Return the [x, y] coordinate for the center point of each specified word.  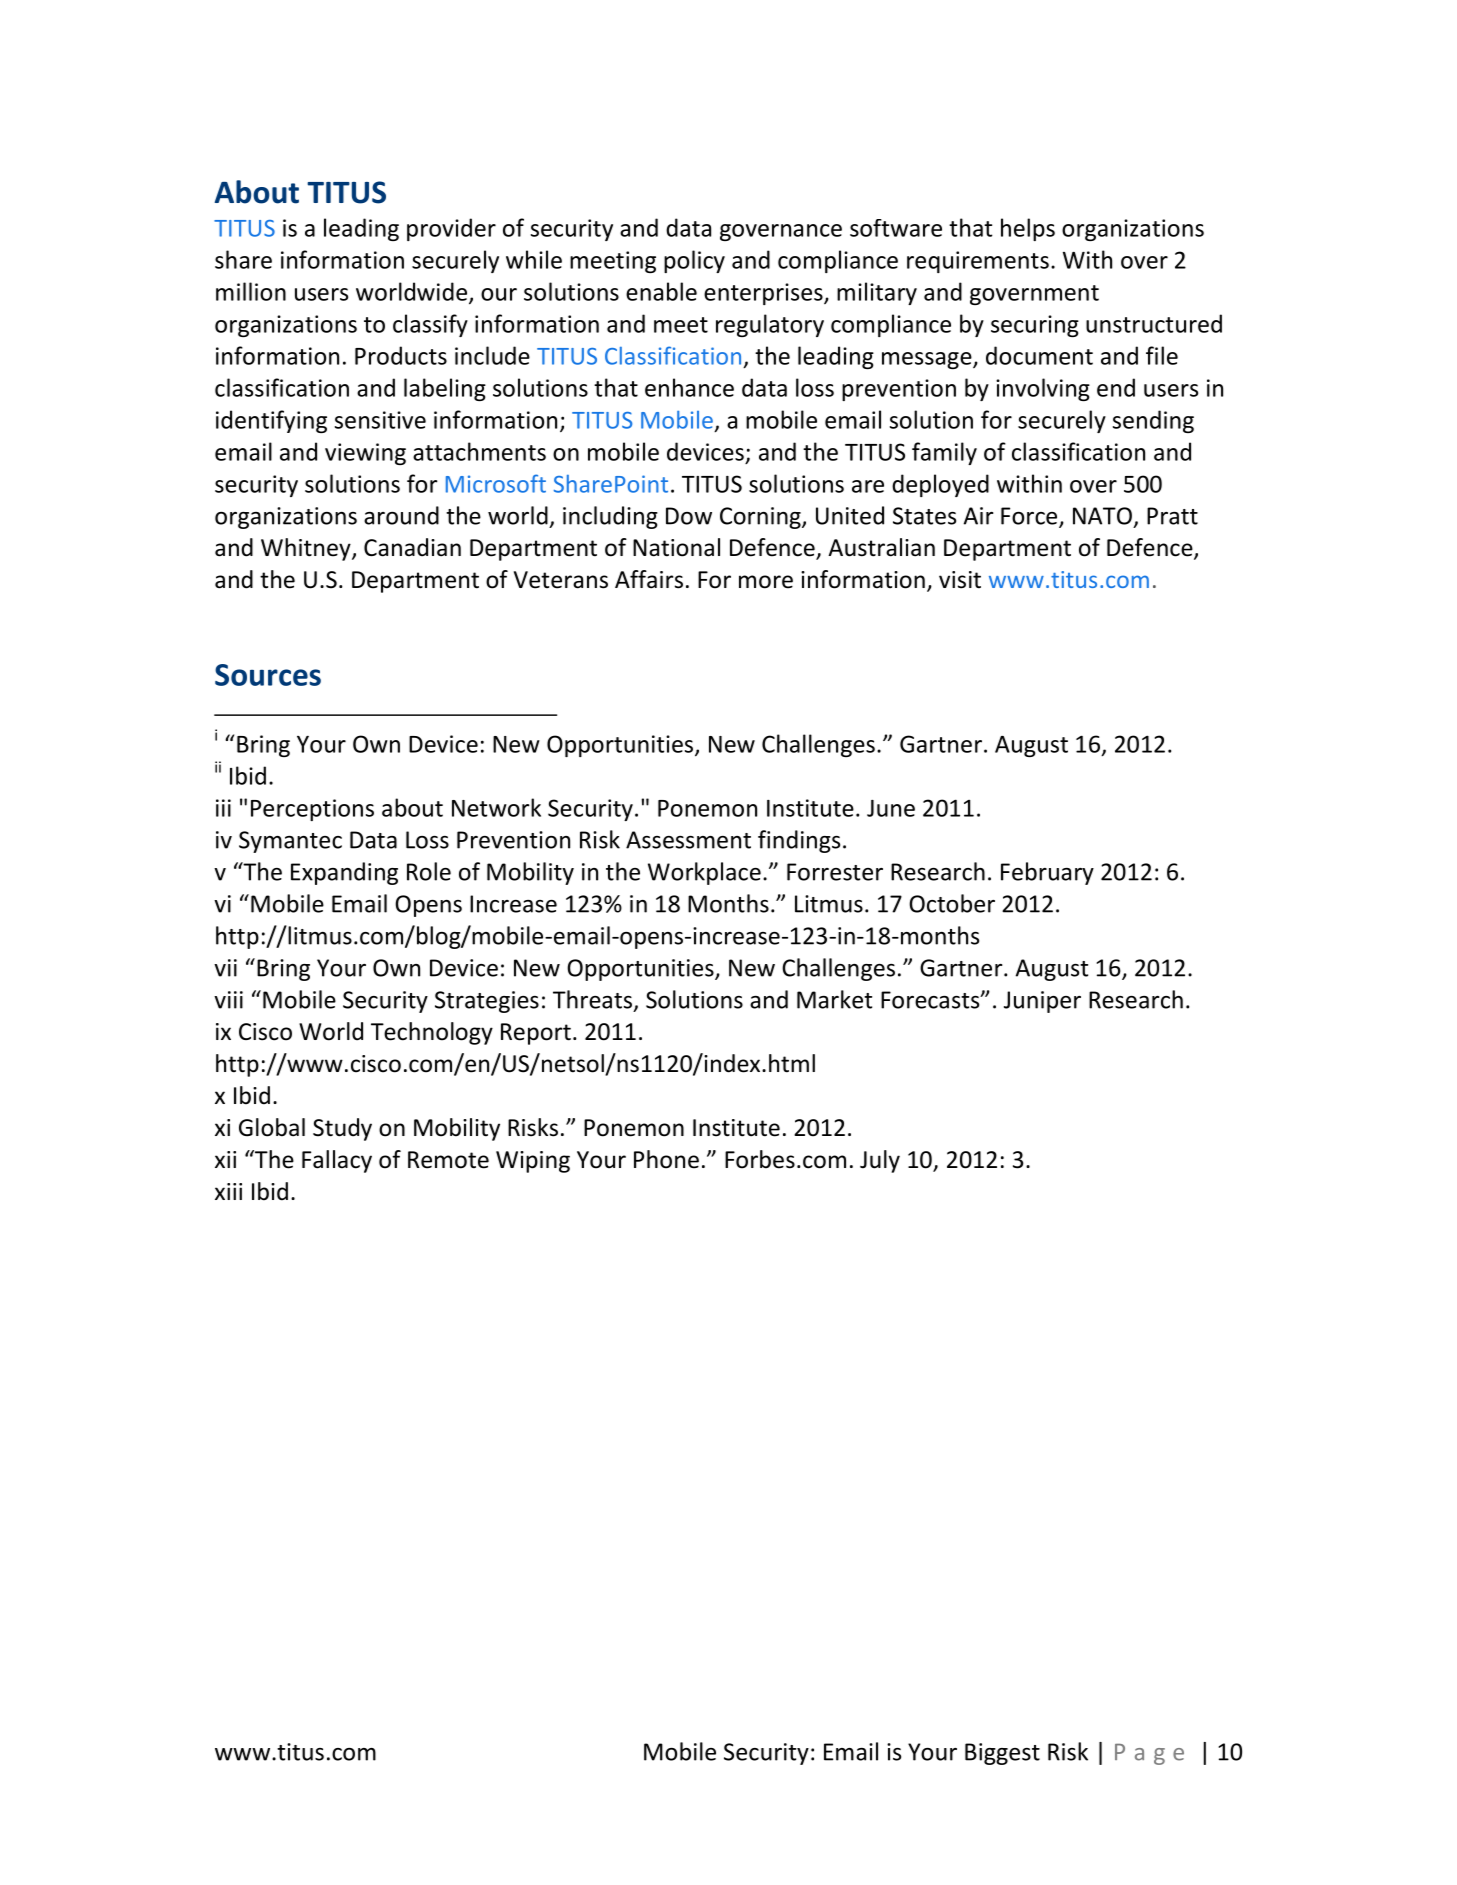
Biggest [1002, 1754]
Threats [592, 999]
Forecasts [931, 1000]
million [251, 291]
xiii [228, 1191]
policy [694, 261]
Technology [432, 1033]
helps [1028, 229]
